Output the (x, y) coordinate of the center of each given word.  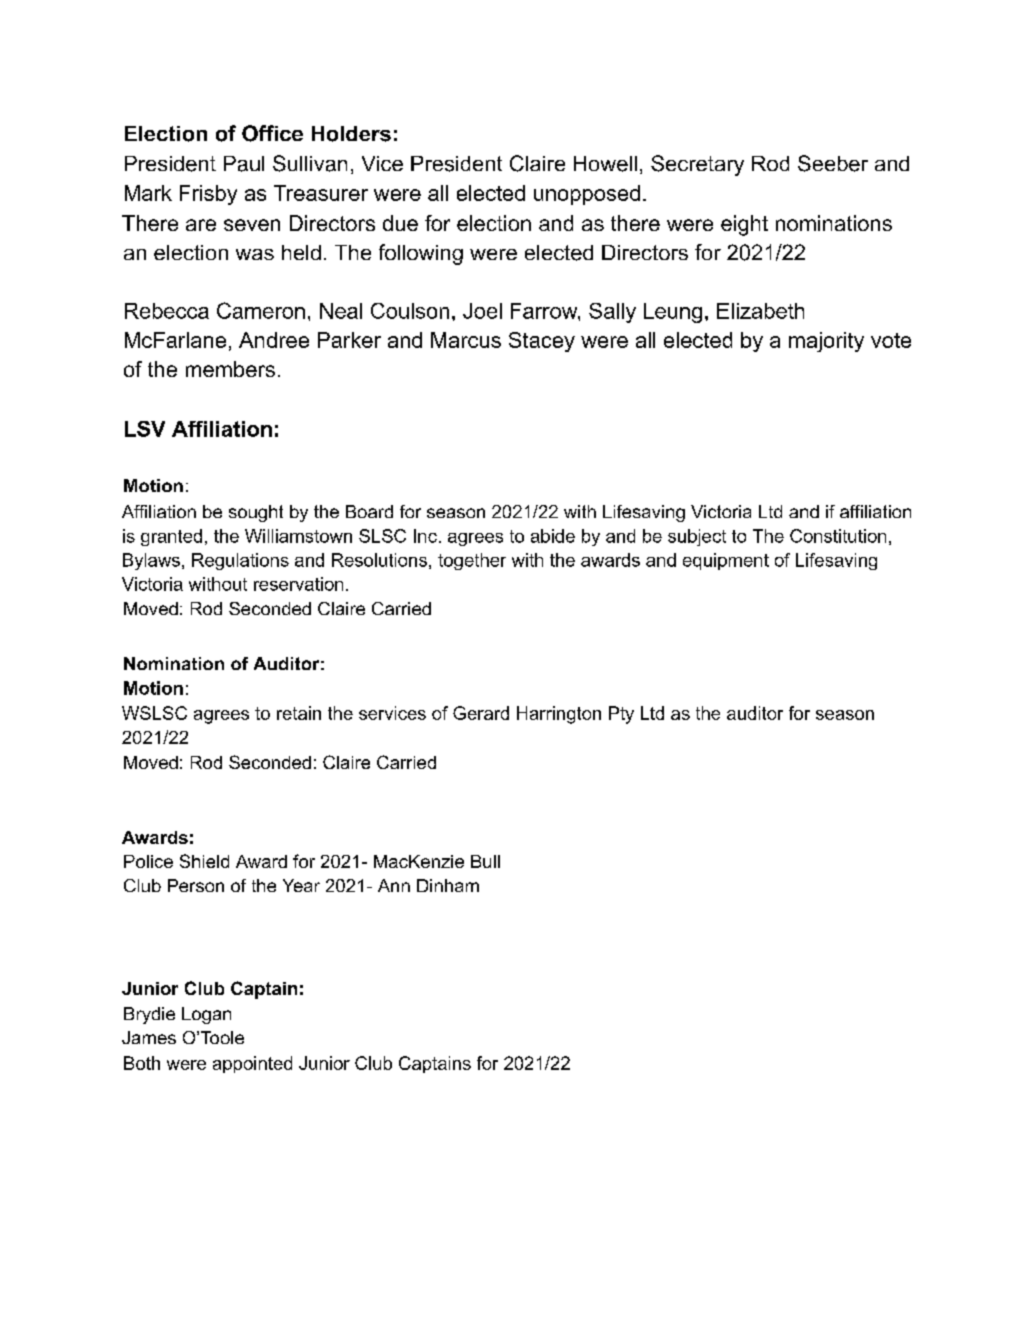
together (472, 561)
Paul (244, 164)
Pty (621, 715)
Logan (206, 1015)
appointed (252, 1064)
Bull (485, 861)
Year (301, 885)
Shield (204, 861)
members (230, 369)
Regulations (240, 561)
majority (826, 342)
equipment (726, 561)
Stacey (542, 342)
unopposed (587, 195)
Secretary (697, 165)
